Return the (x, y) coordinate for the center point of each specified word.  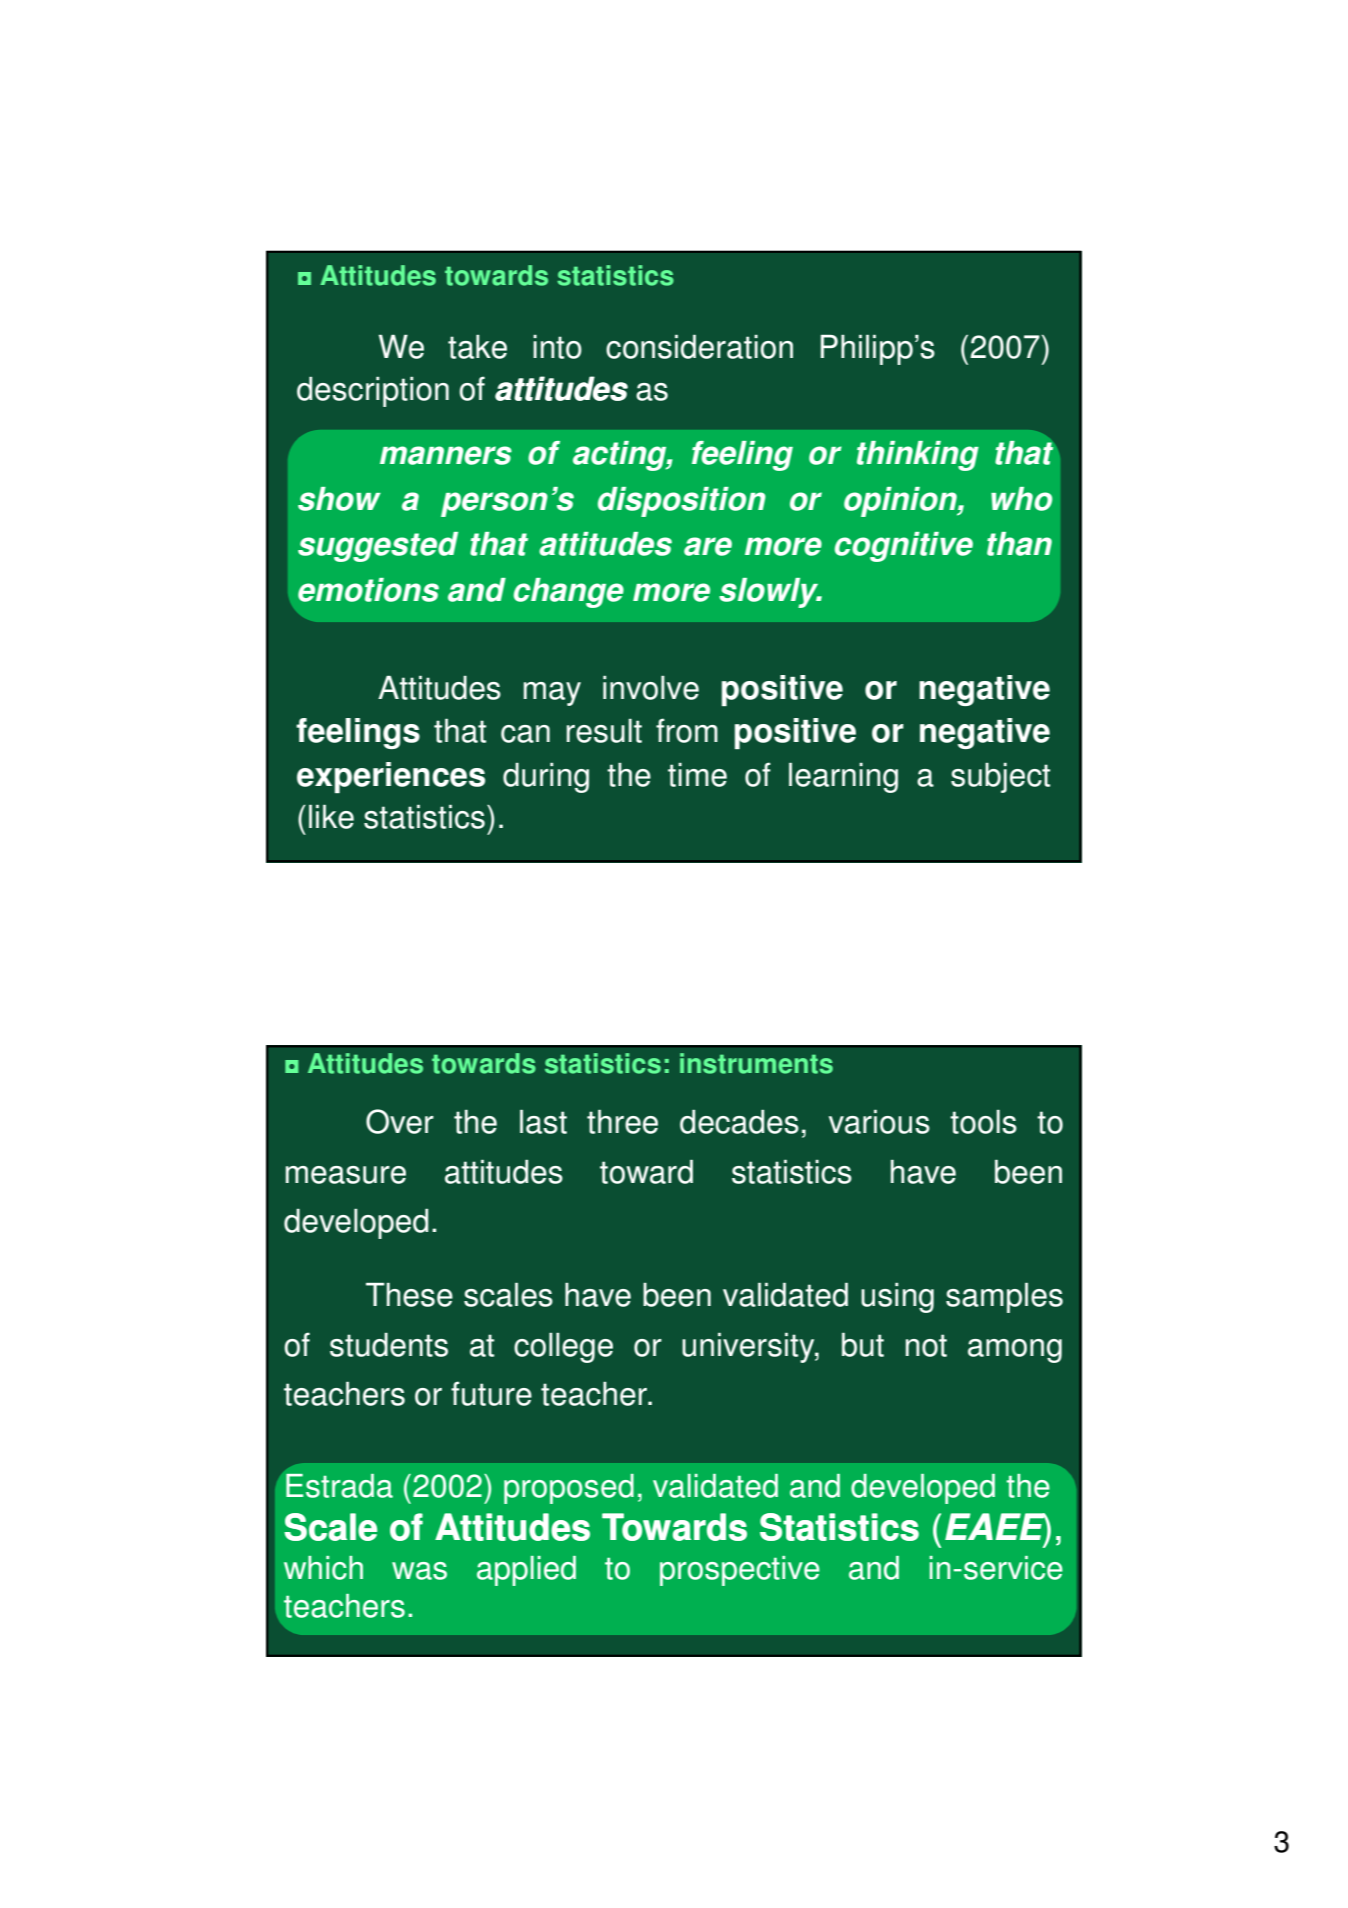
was (419, 1571)
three (622, 1122)
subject (1000, 778)
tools (983, 1122)
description (373, 392)
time (697, 775)
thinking (918, 456)
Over (400, 1121)
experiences (391, 777)
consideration (699, 347)
